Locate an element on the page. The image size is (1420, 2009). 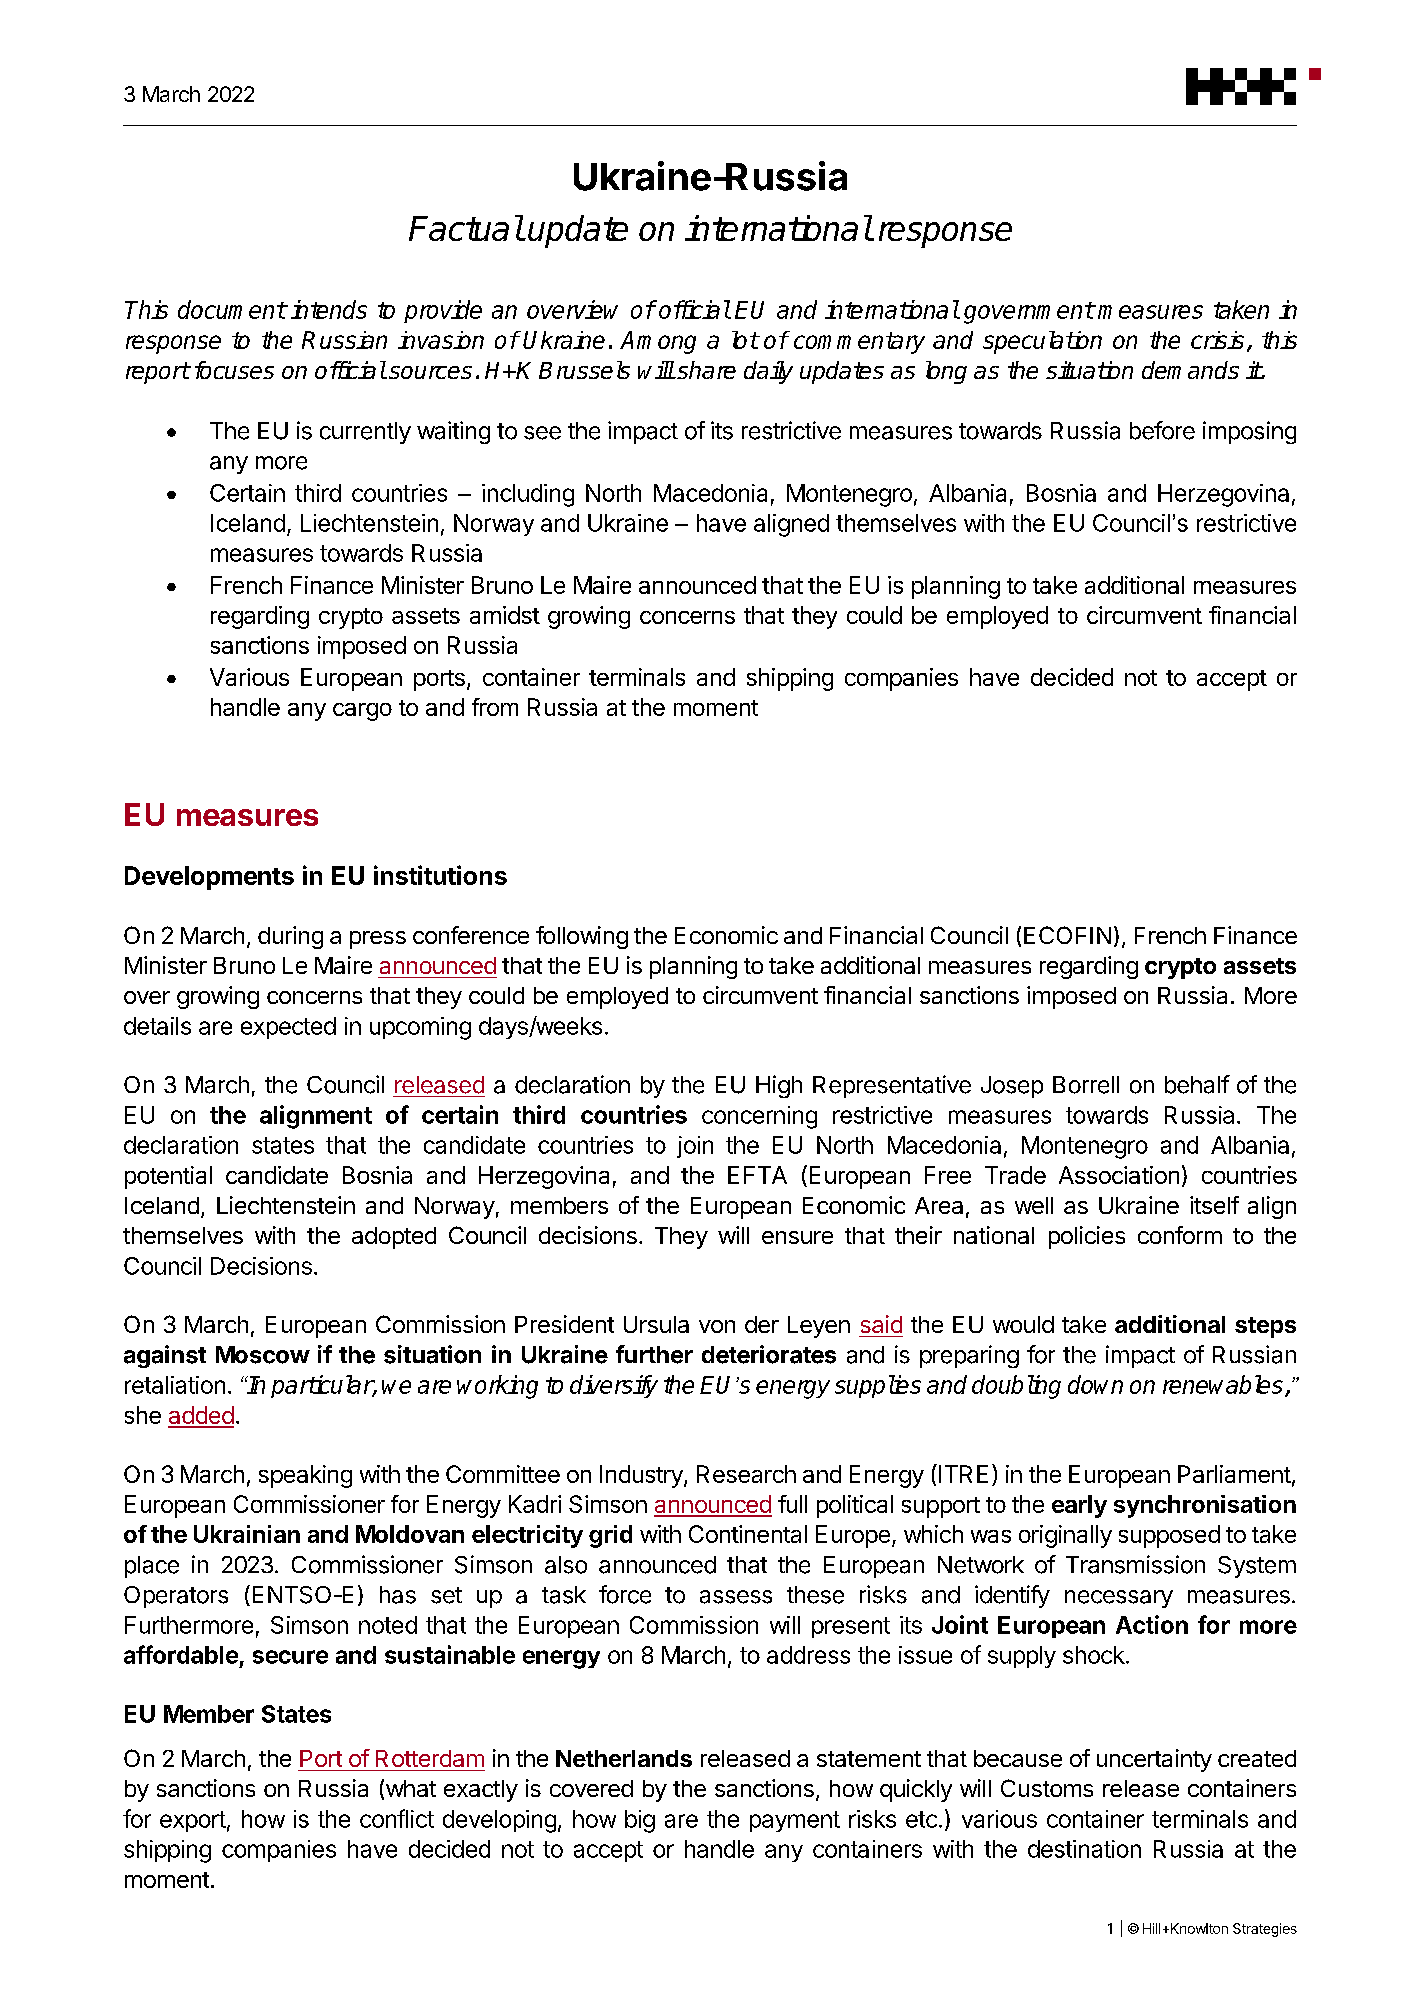
big is located at coordinates (640, 1821).
